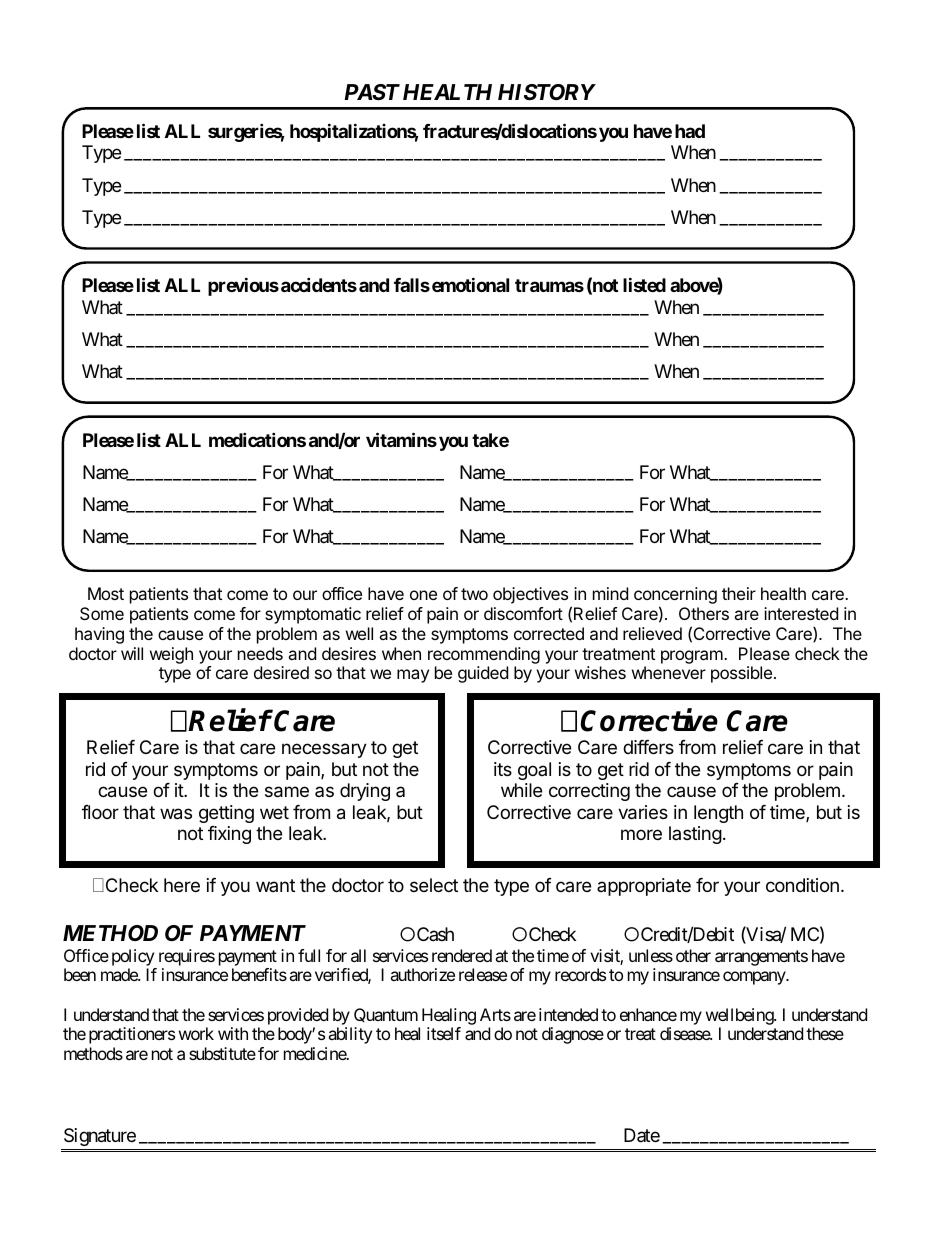  What do you see at coordinates (372, 92) in the image?
I see `PAST` at bounding box center [372, 92].
